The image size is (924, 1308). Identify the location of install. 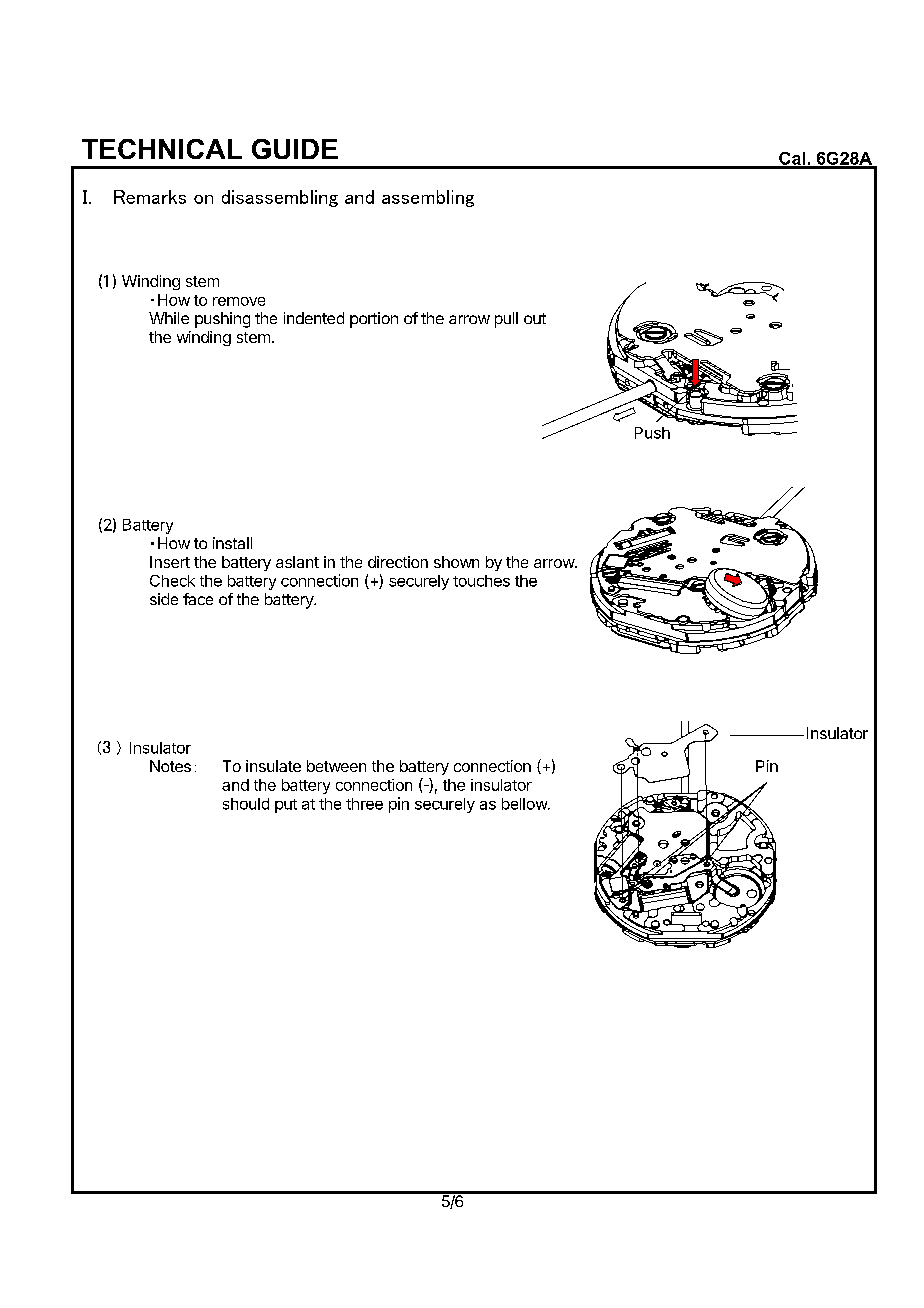
(232, 543).
